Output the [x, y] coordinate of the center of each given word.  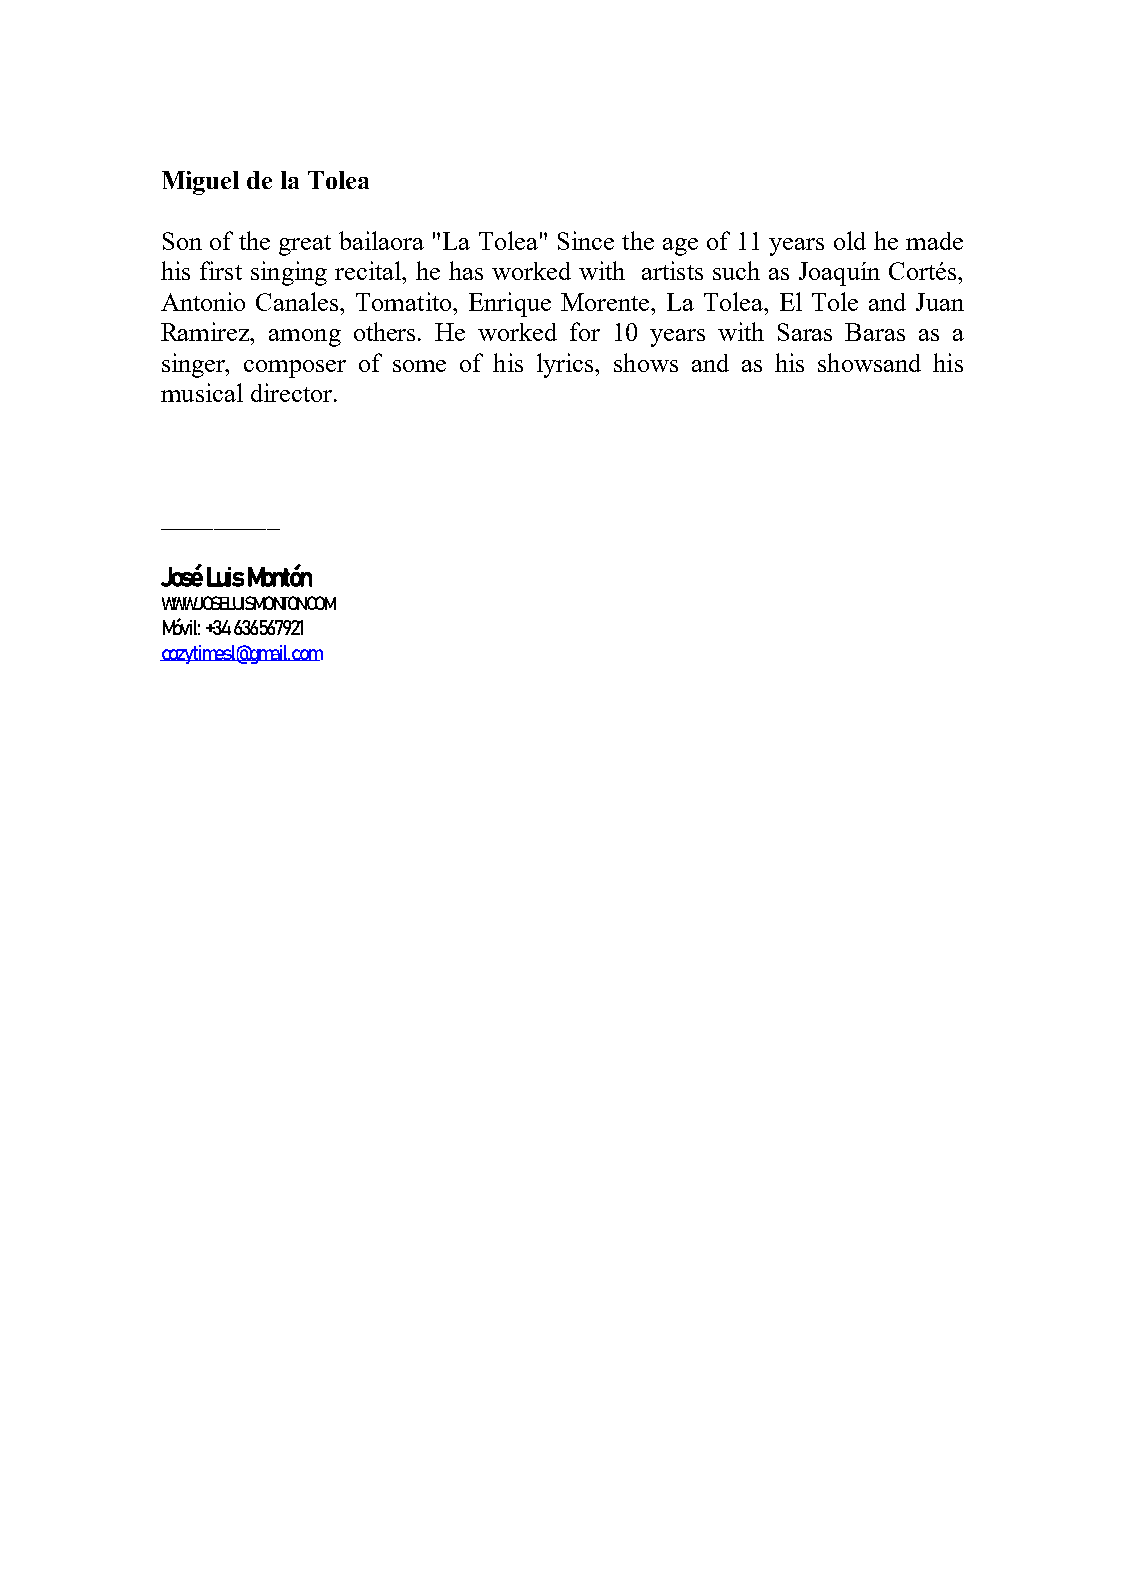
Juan [940, 302]
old [850, 240]
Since [586, 240]
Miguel [200, 183]
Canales [299, 301]
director [293, 392]
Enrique [510, 304]
